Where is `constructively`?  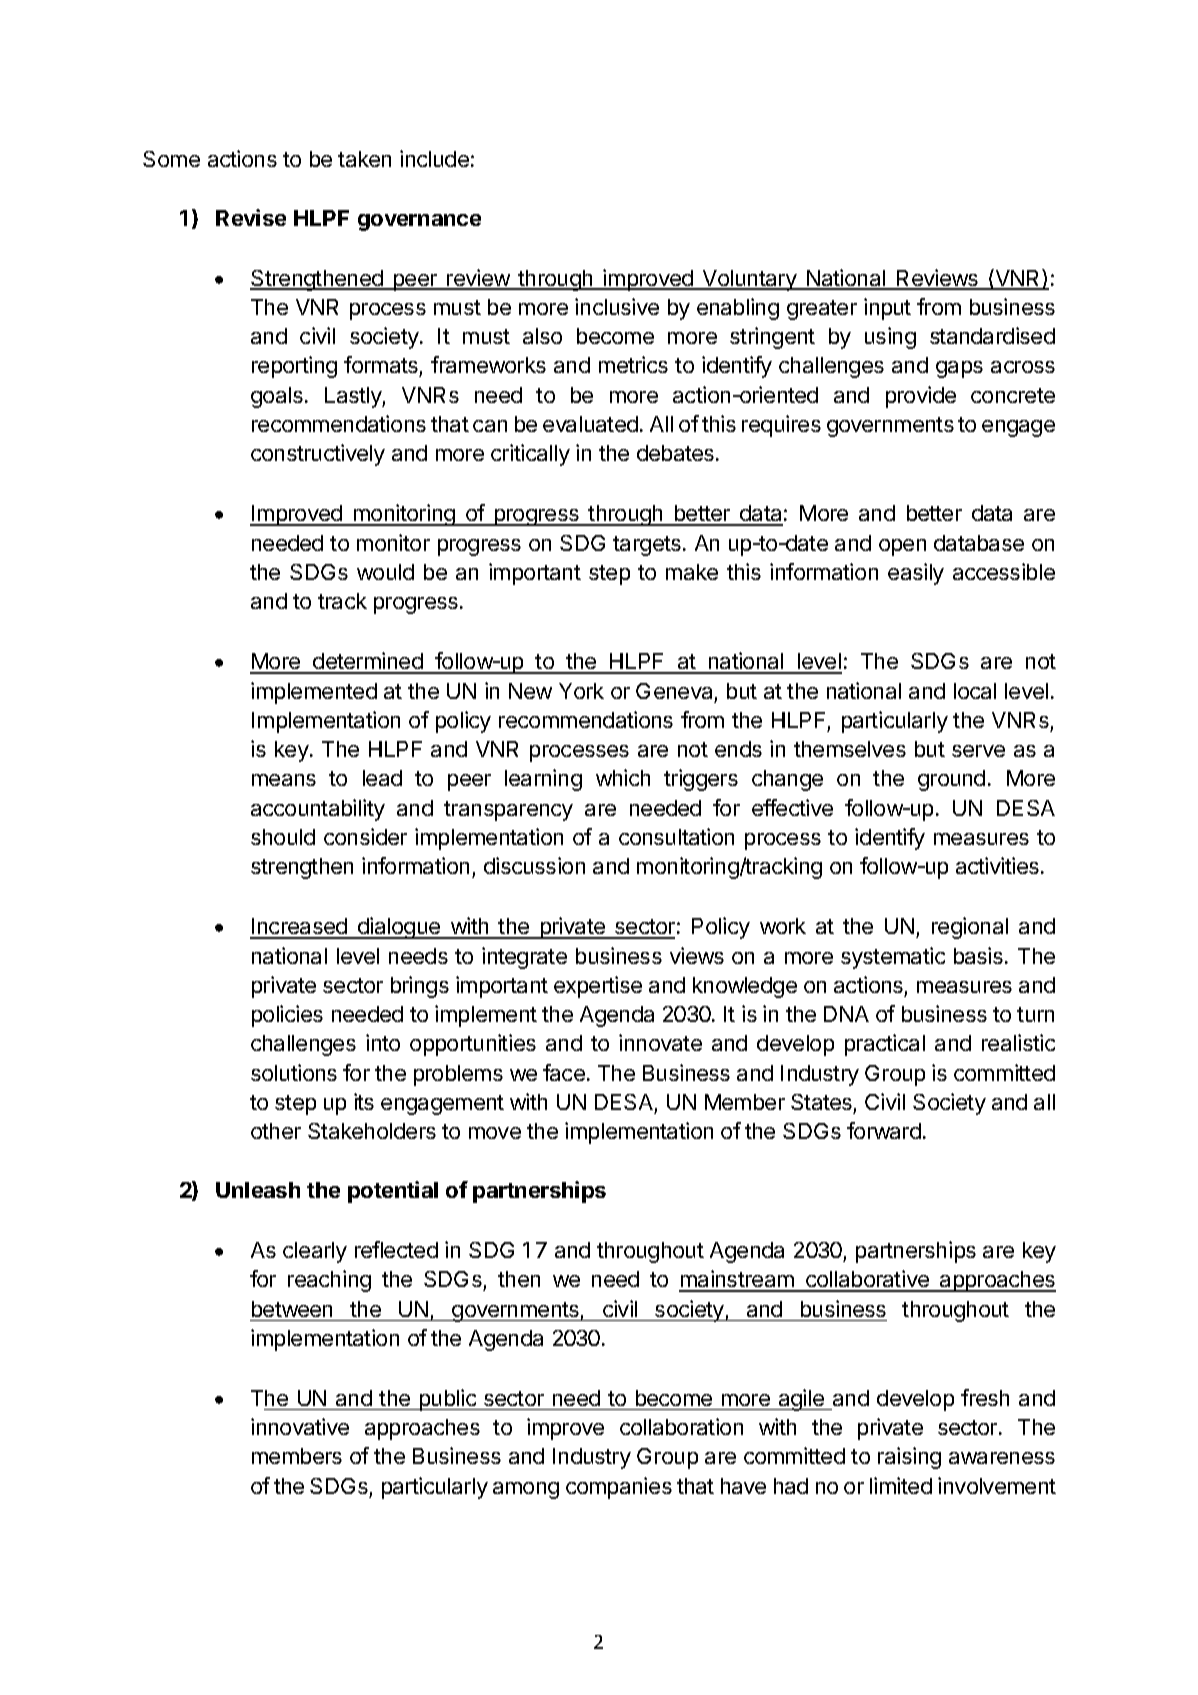
constructively is located at coordinates (318, 455).
